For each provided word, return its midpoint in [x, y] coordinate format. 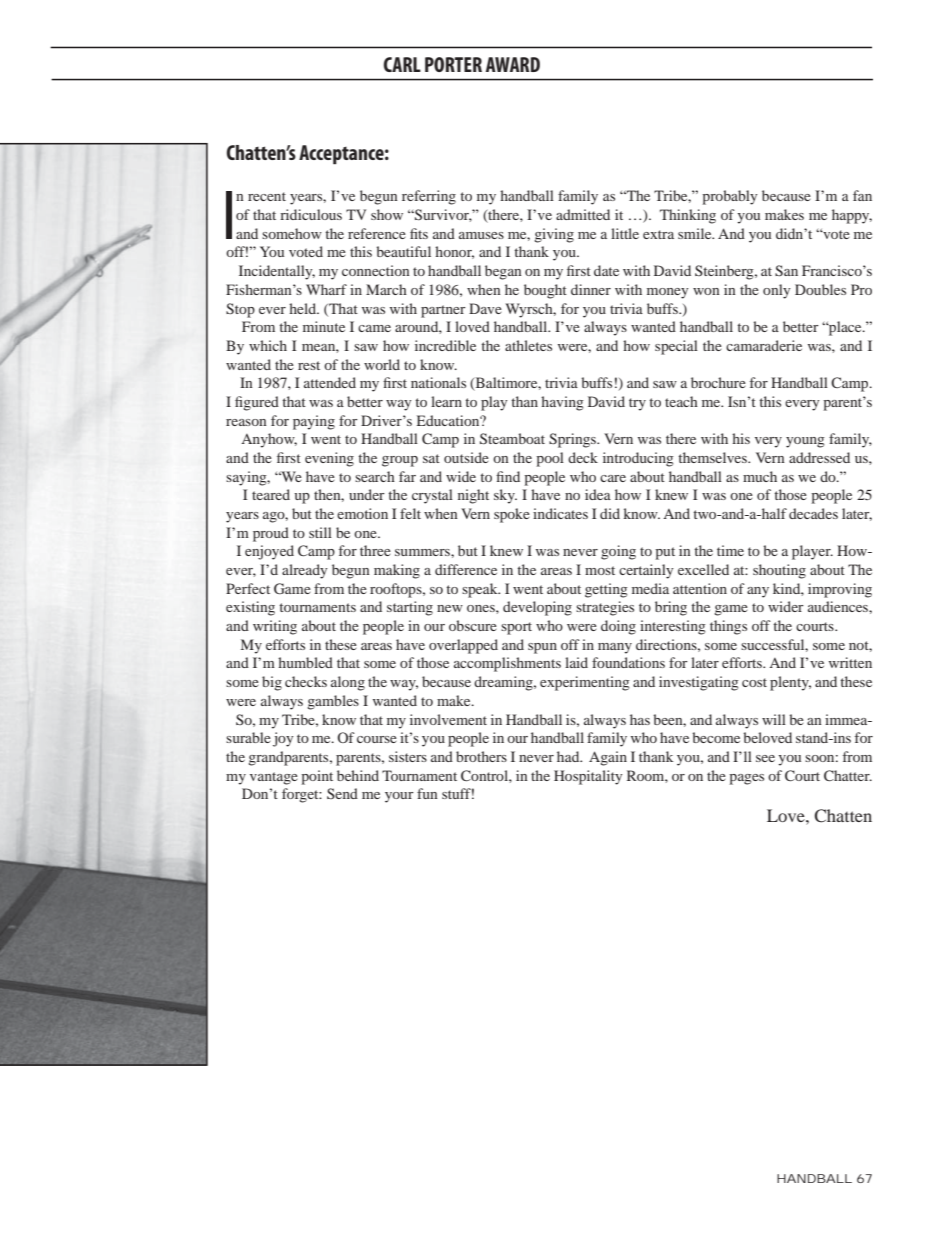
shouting [779, 571]
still [320, 532]
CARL [402, 64]
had [569, 756]
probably [730, 197]
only [777, 291]
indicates [560, 513]
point [317, 777]
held [304, 308]
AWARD [513, 64]
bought [545, 291]
